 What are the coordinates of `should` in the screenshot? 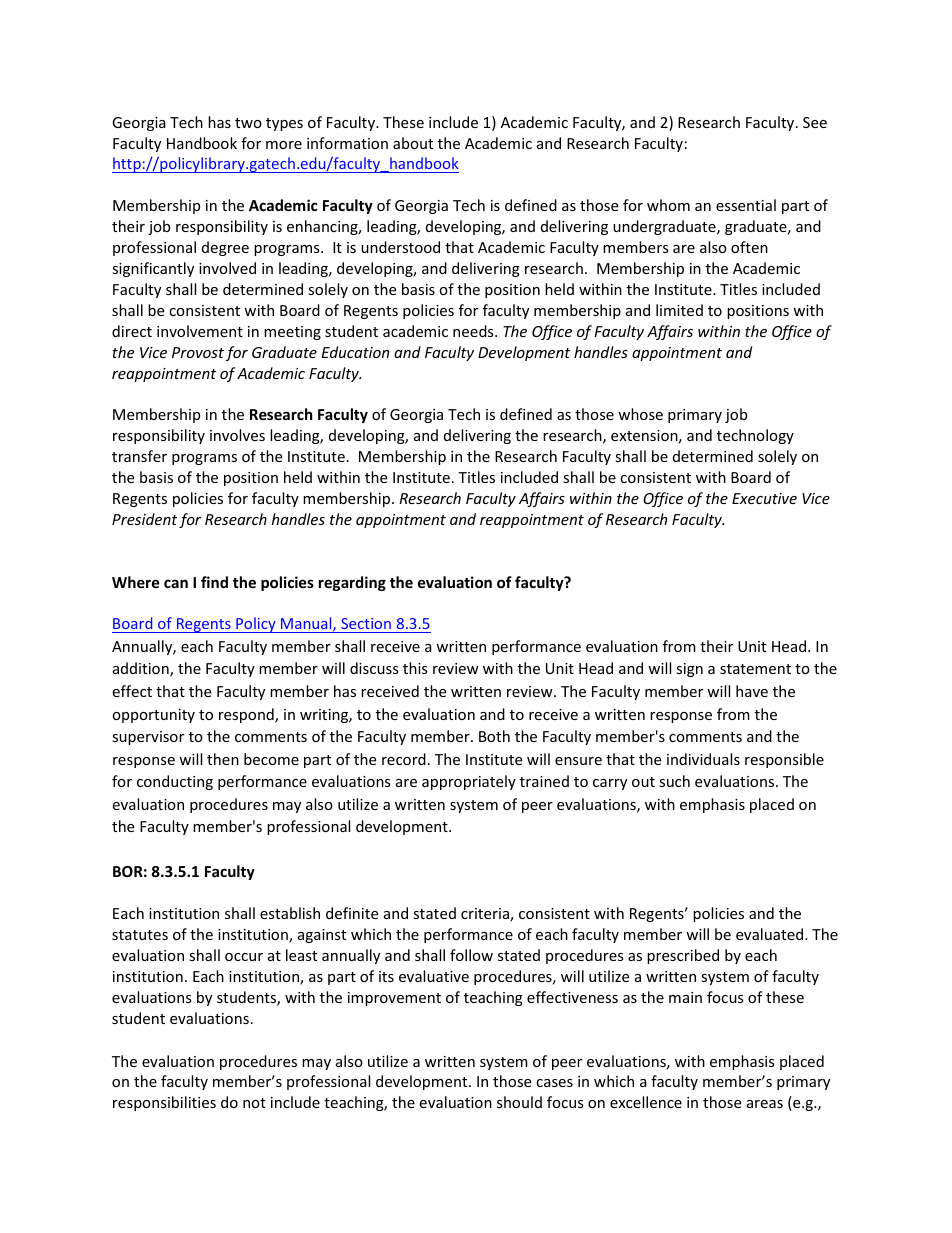 It's located at (519, 1102).
